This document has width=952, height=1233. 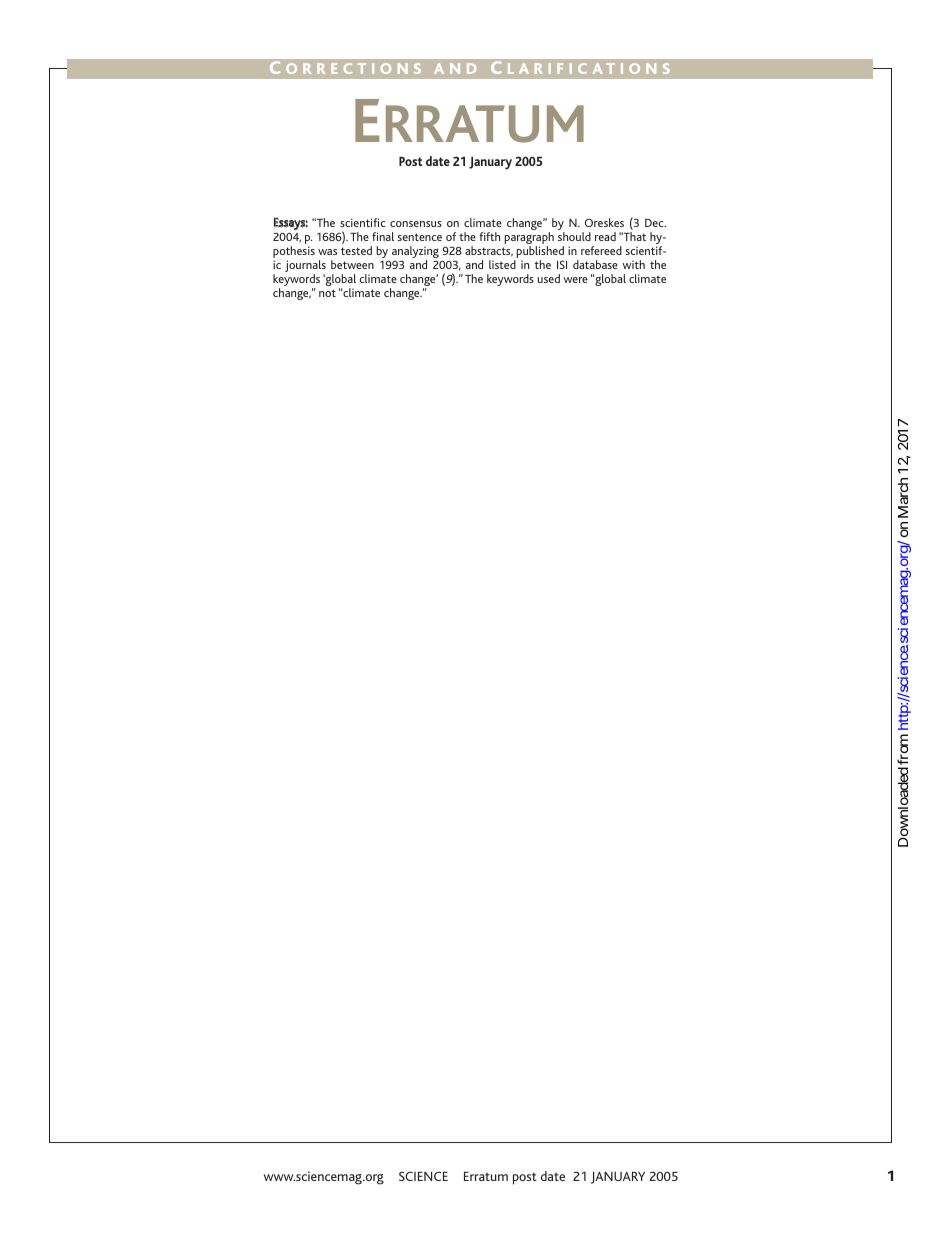 What do you see at coordinates (416, 224) in the document?
I see `consensus` at bounding box center [416, 224].
